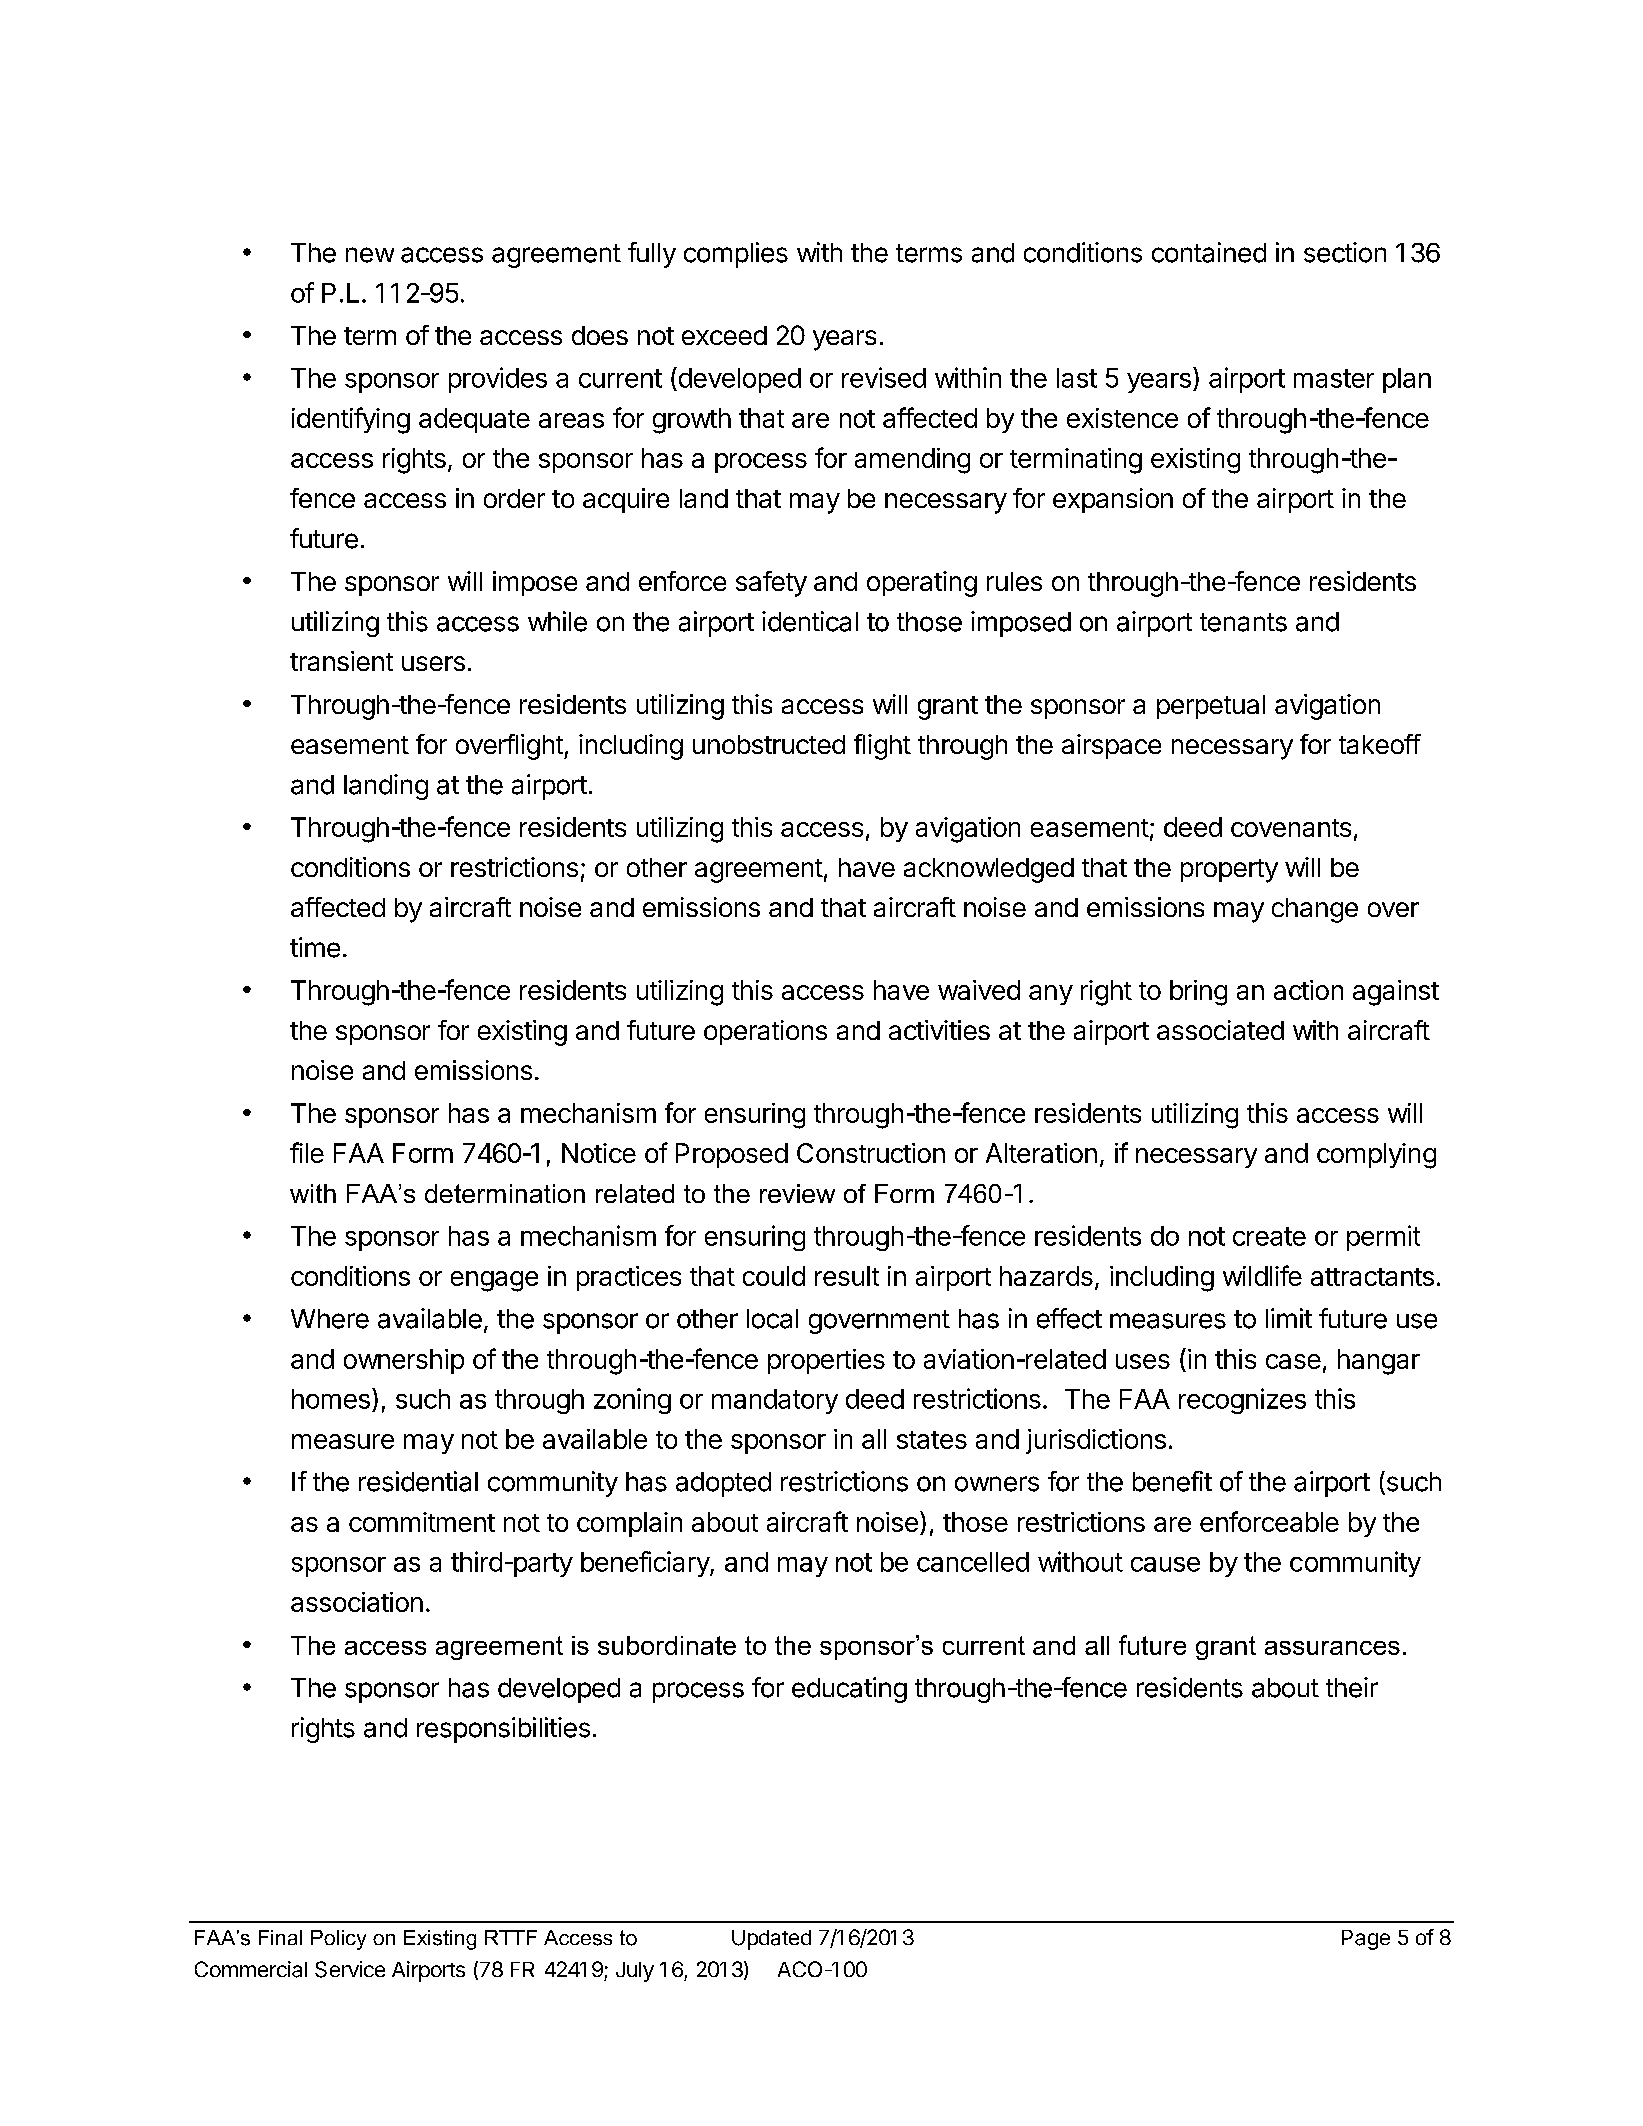 Image resolution: width=1643 pixels, height=2126 pixels. Describe the element at coordinates (771, 1940) in the screenshot. I see `Updated` at that location.
